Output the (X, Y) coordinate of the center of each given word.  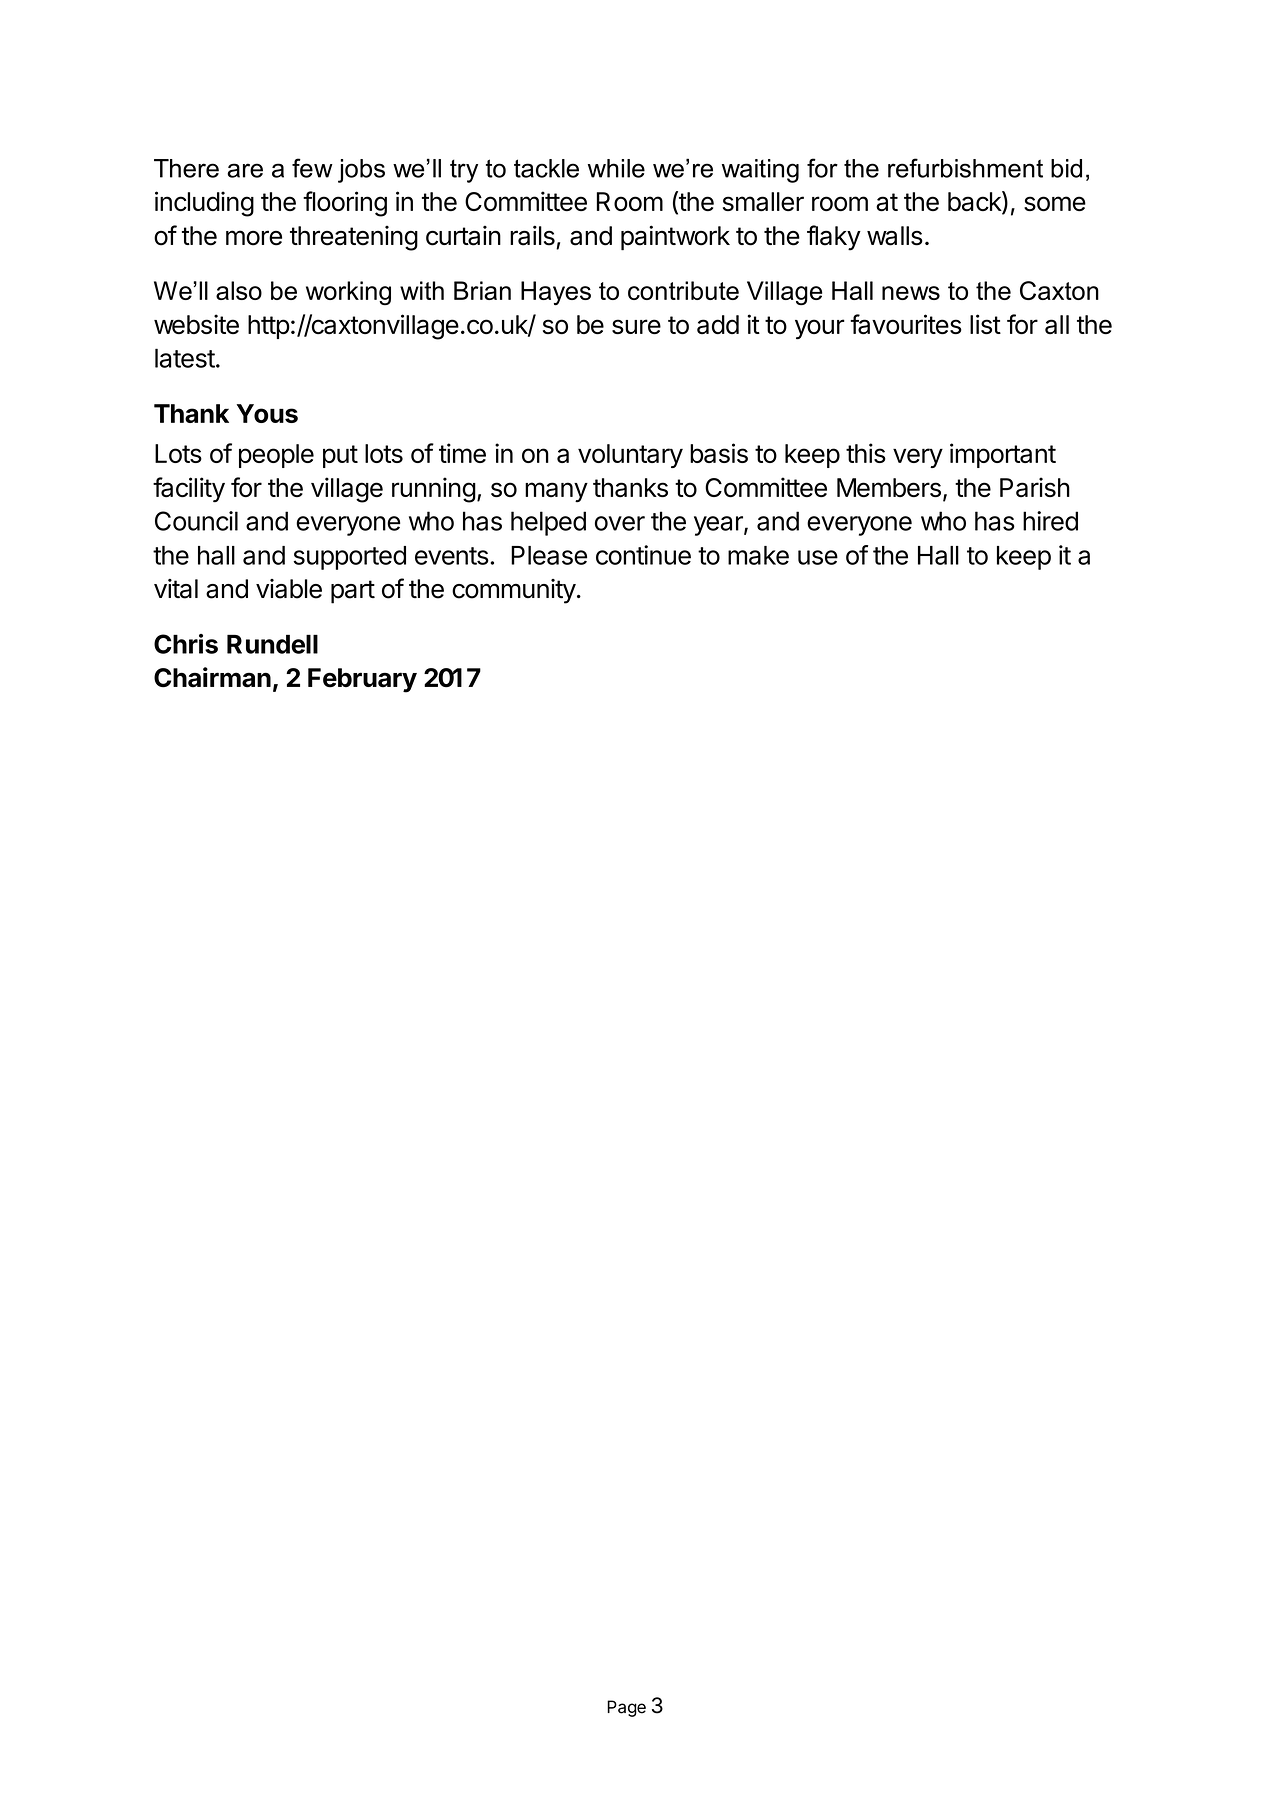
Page (626, 1708)
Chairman (212, 677)
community (514, 591)
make (758, 555)
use (818, 557)
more (254, 238)
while (616, 168)
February (362, 680)
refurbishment (965, 168)
